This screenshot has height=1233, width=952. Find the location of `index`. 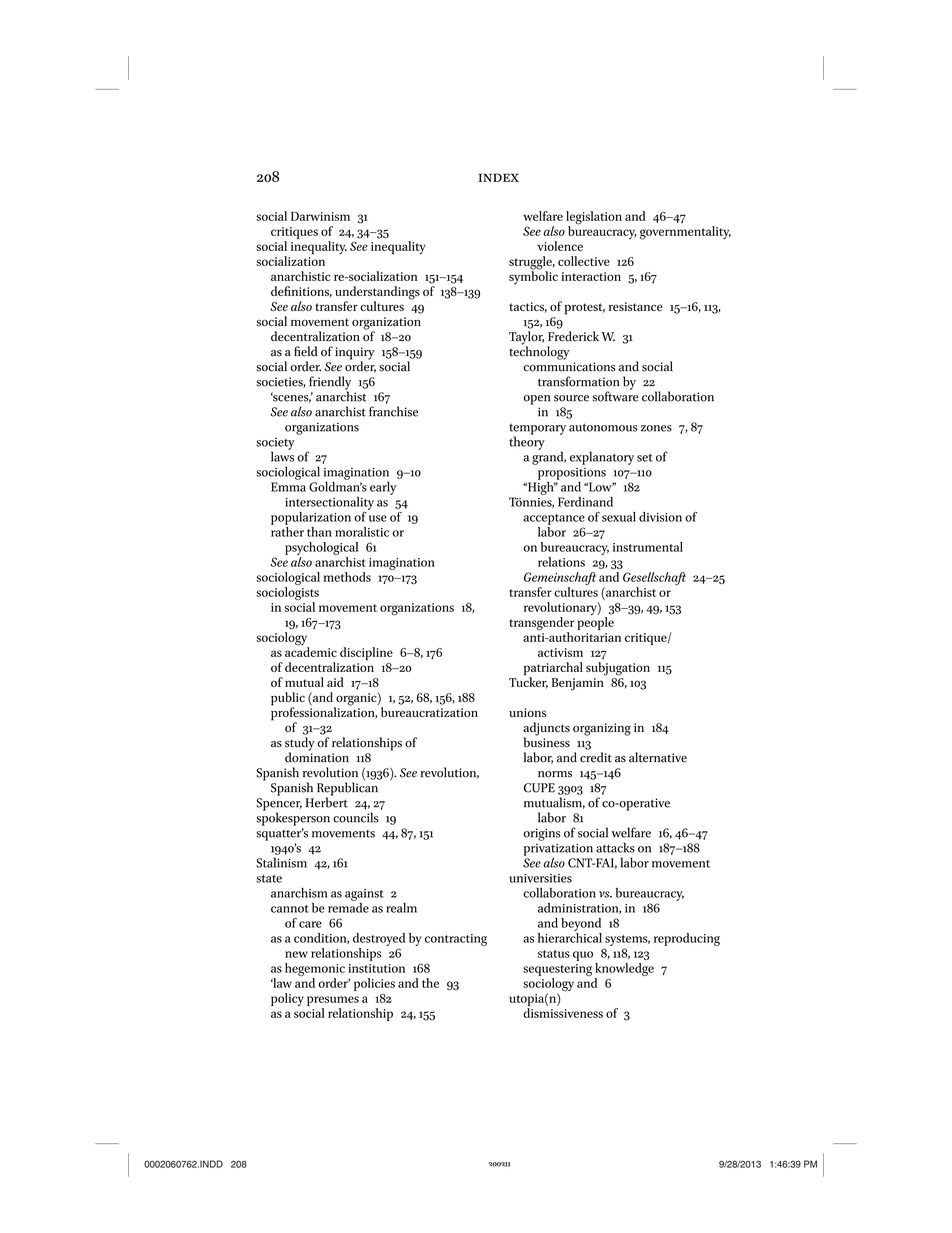

index is located at coordinates (498, 177).
